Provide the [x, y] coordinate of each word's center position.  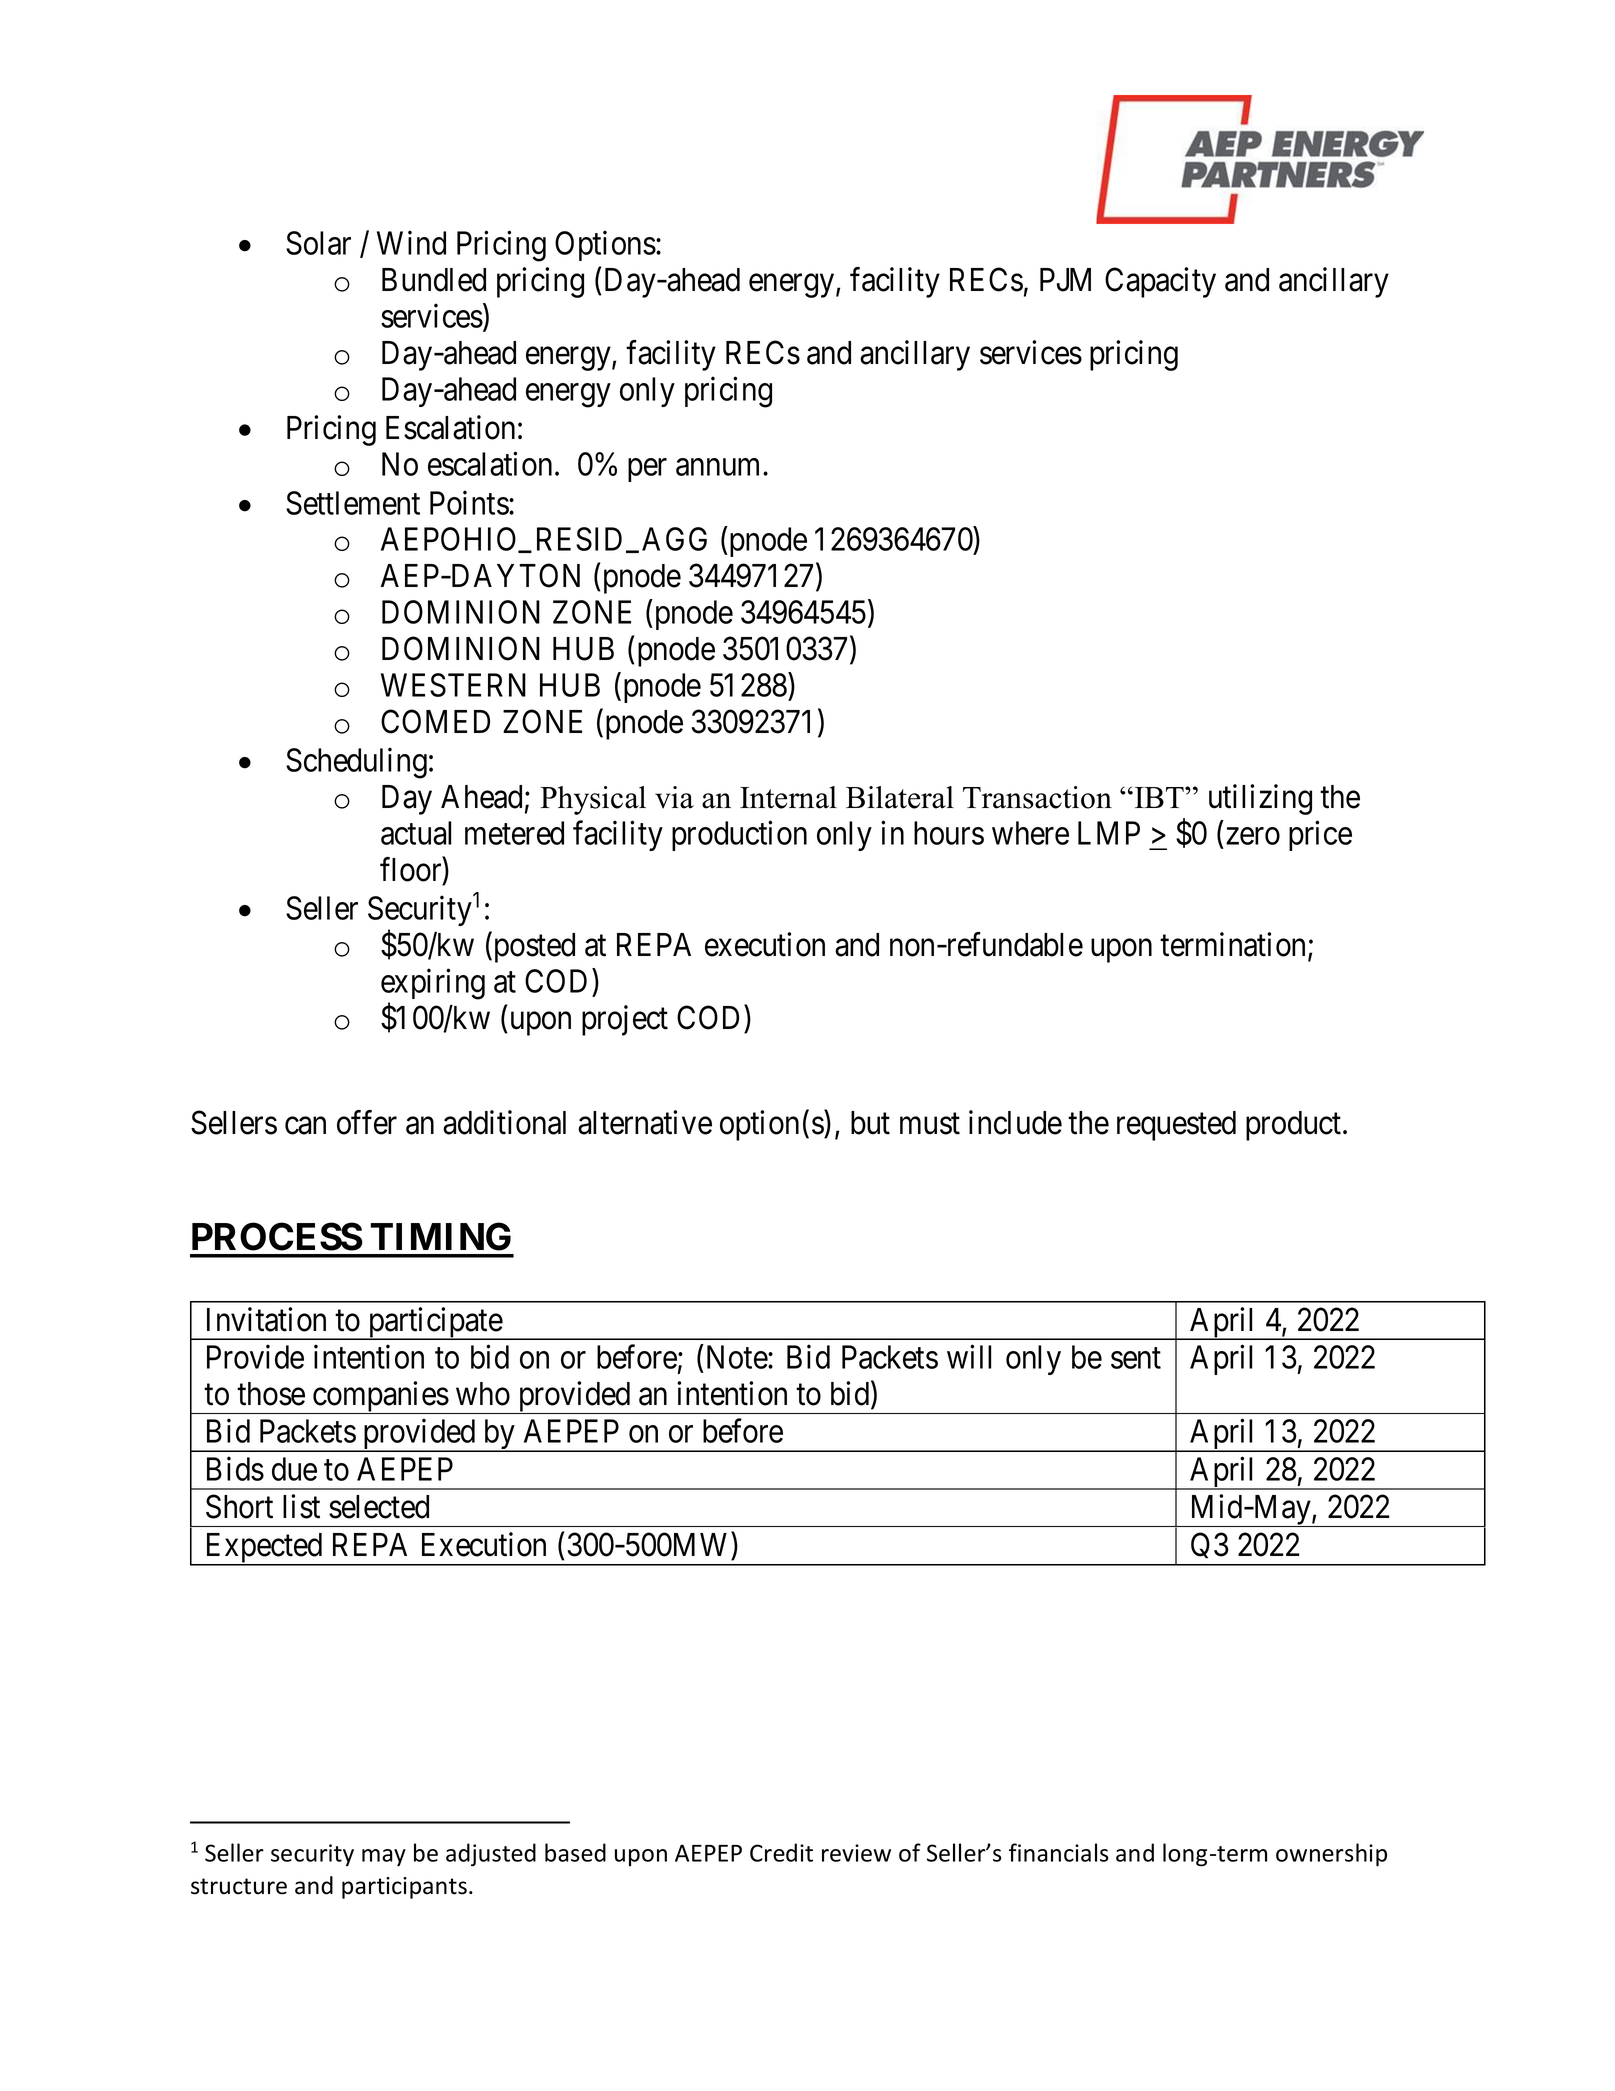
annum [720, 467]
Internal [788, 797]
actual [416, 833]
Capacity [1160, 282]
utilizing [1260, 799]
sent [1136, 1358]
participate [435, 1323]
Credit [781, 1852]
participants [404, 1888]
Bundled [434, 280]
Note [738, 1357]
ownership [1331, 1855]
